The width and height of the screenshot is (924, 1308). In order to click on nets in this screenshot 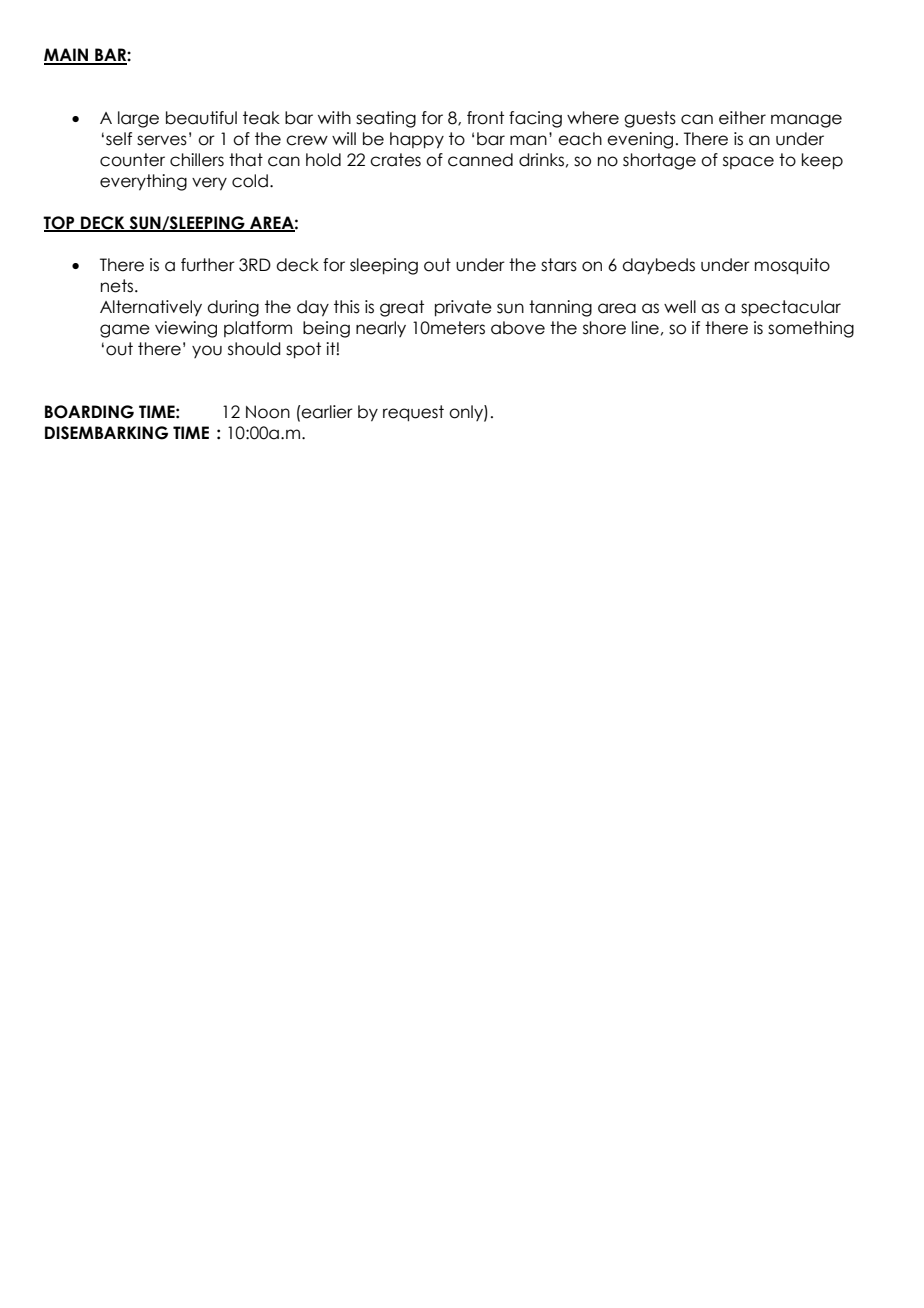, I will do `click(118, 286)`.
